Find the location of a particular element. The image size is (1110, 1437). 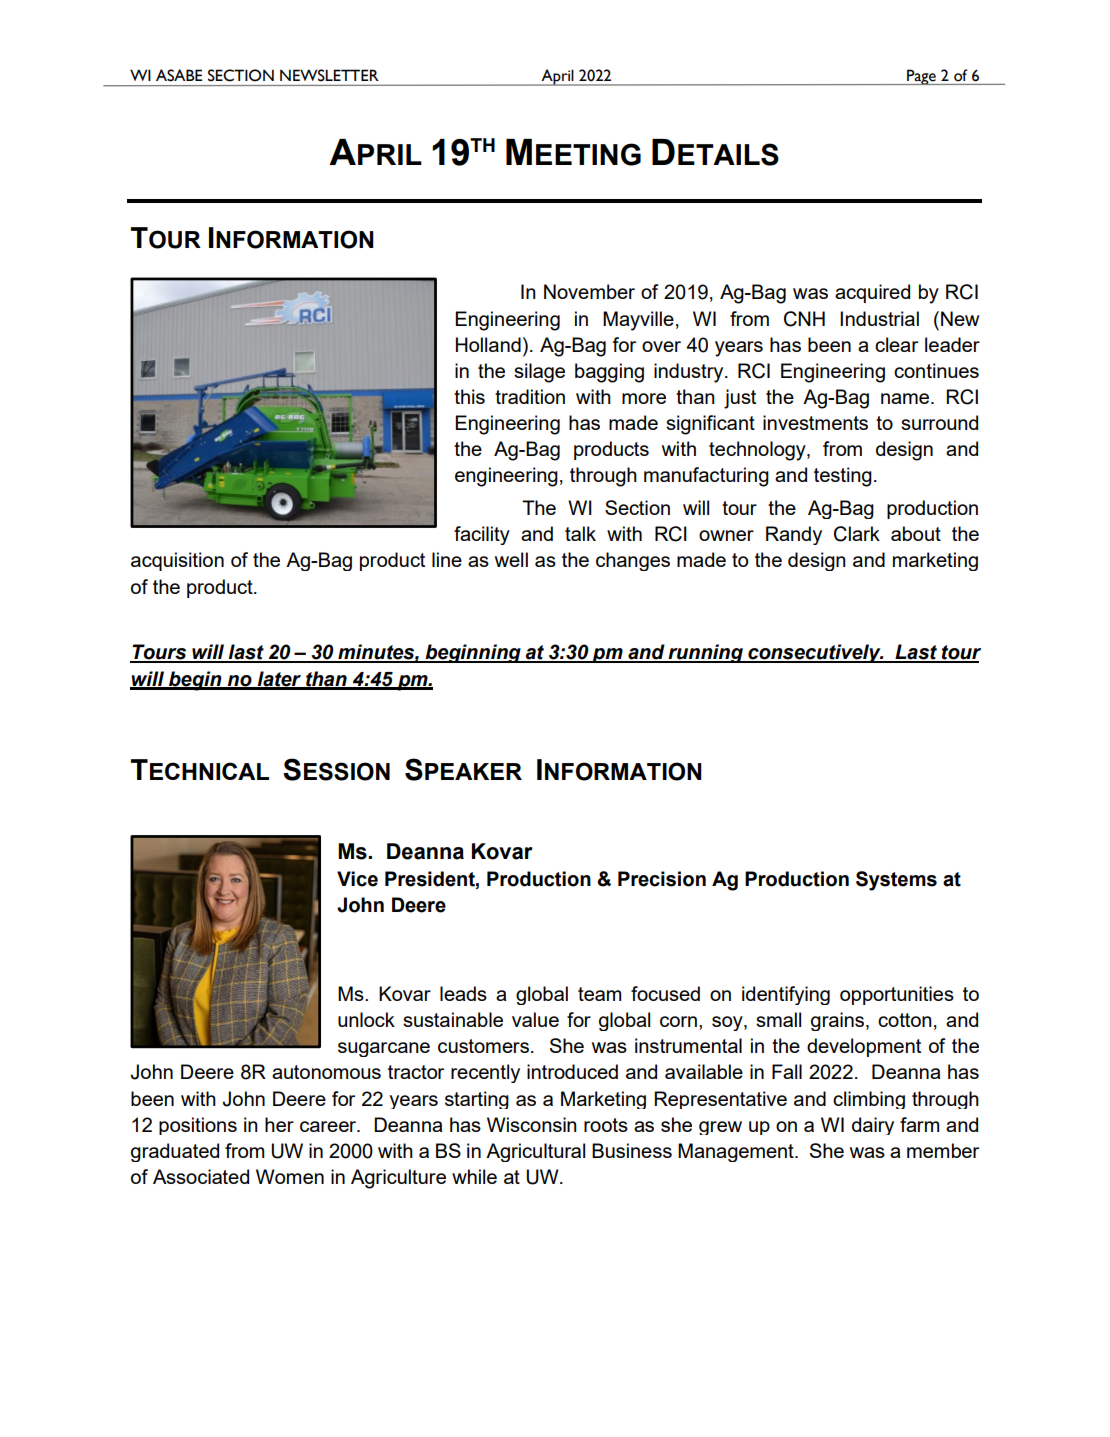

acquisition is located at coordinates (177, 561).
